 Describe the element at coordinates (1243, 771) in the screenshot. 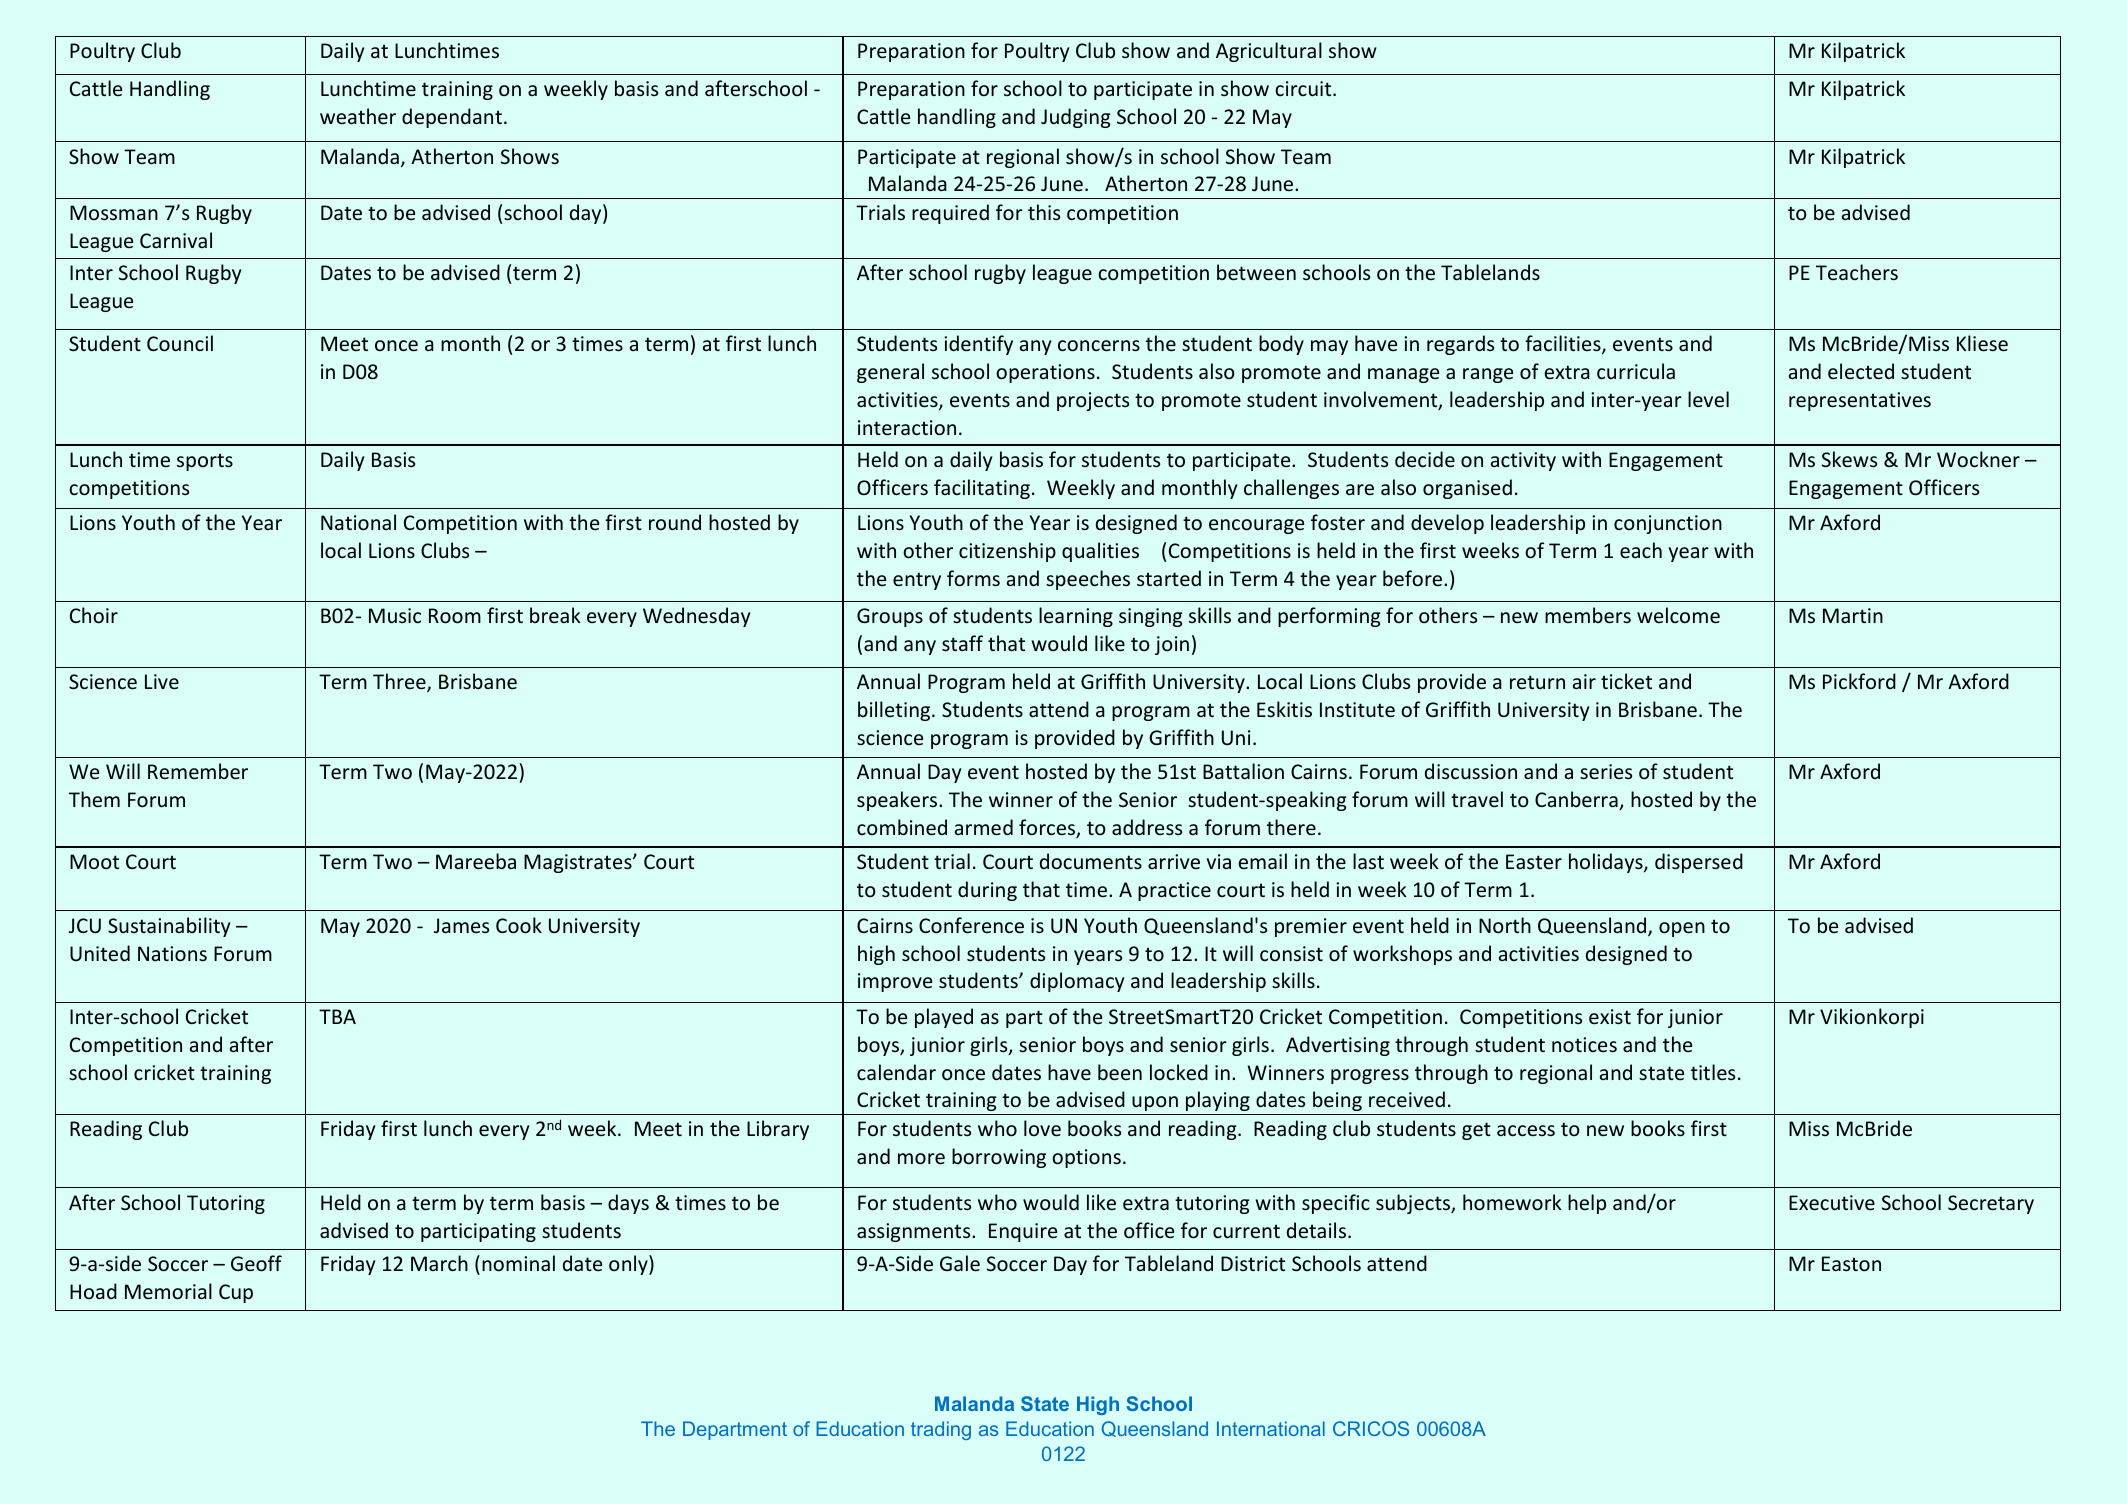

I see `Battalion` at that location.
